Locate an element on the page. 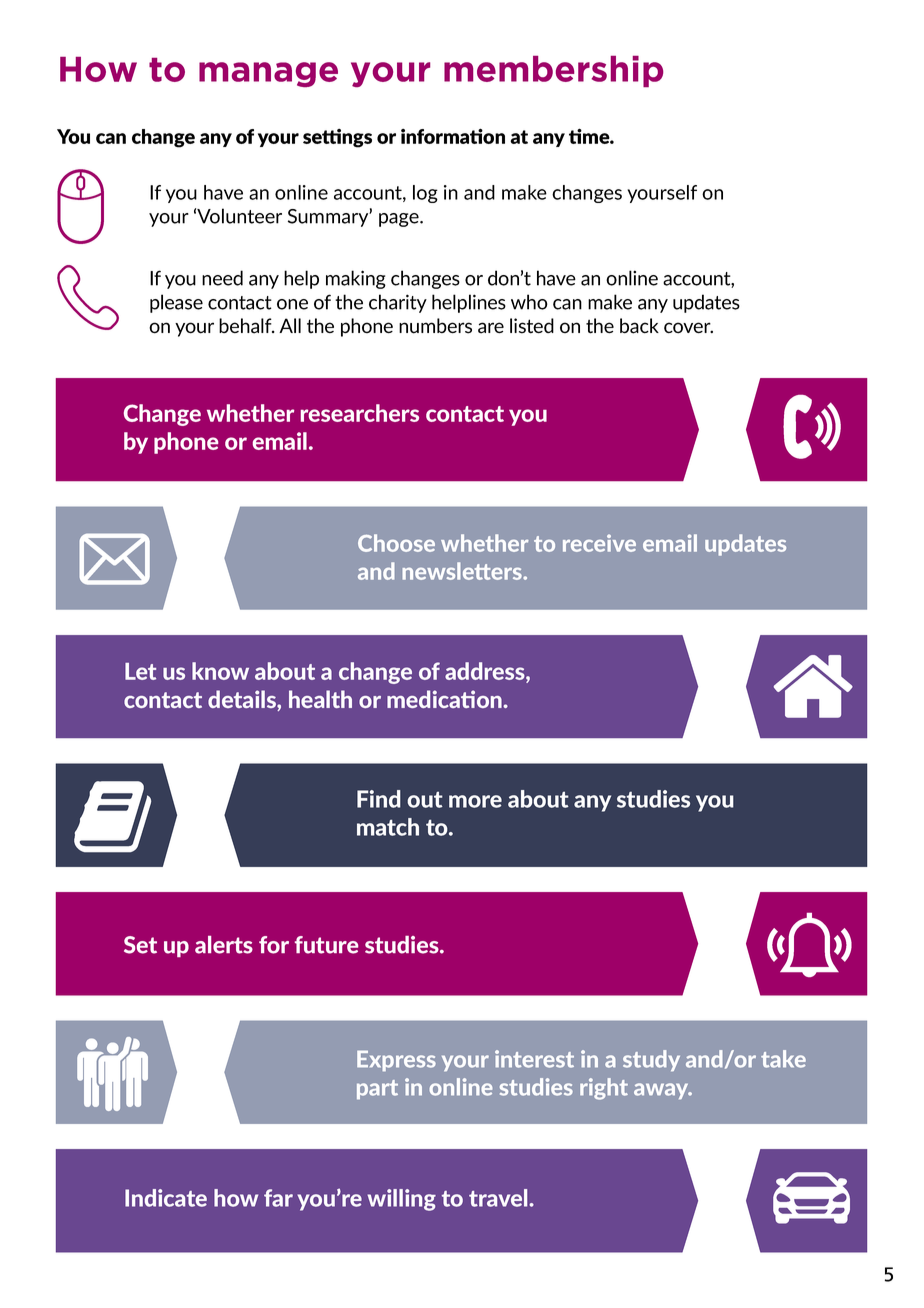 The height and width of the page is (1308, 924). more is located at coordinates (475, 801).
